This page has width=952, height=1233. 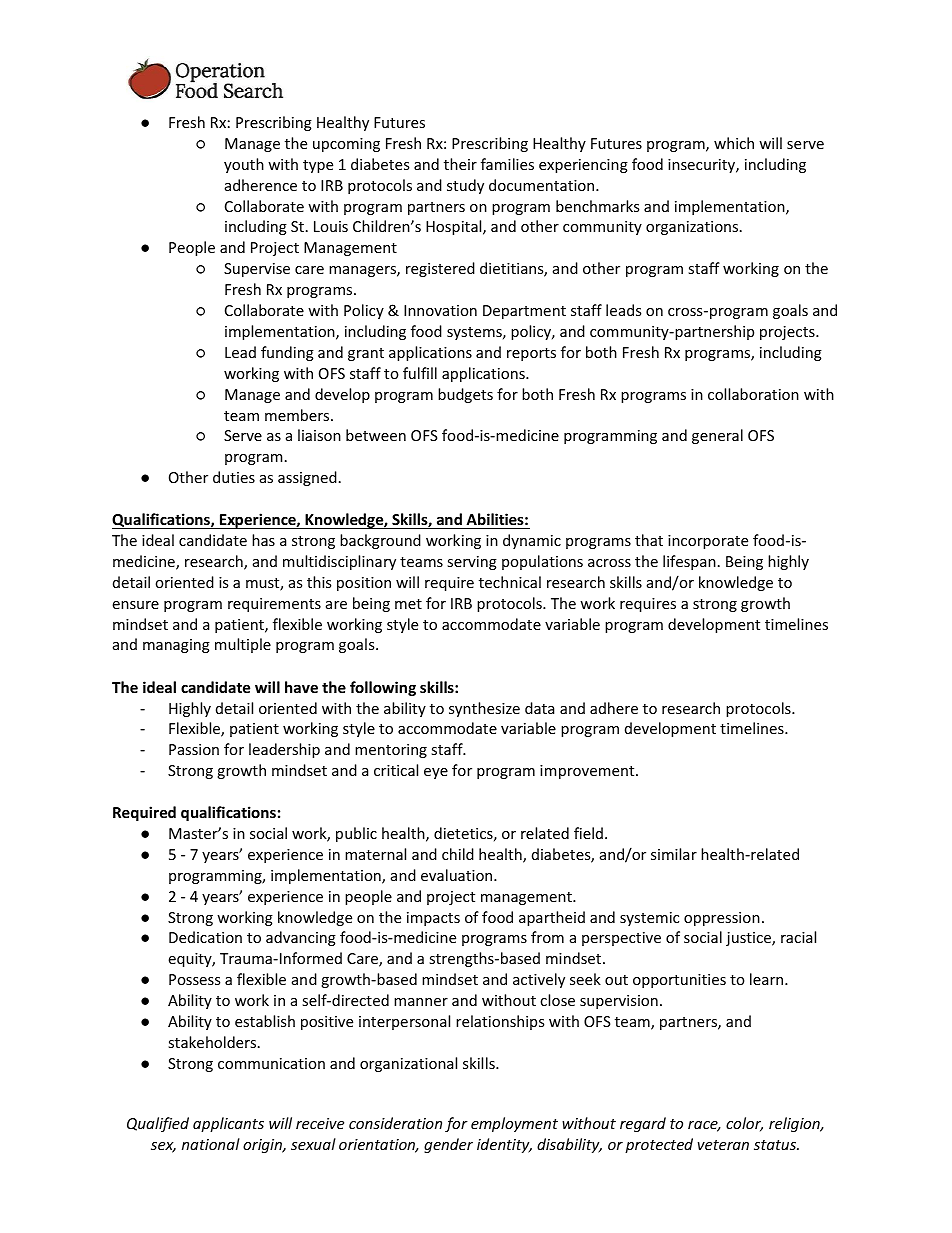 What do you see at coordinates (734, 143) in the page?
I see `which` at bounding box center [734, 143].
